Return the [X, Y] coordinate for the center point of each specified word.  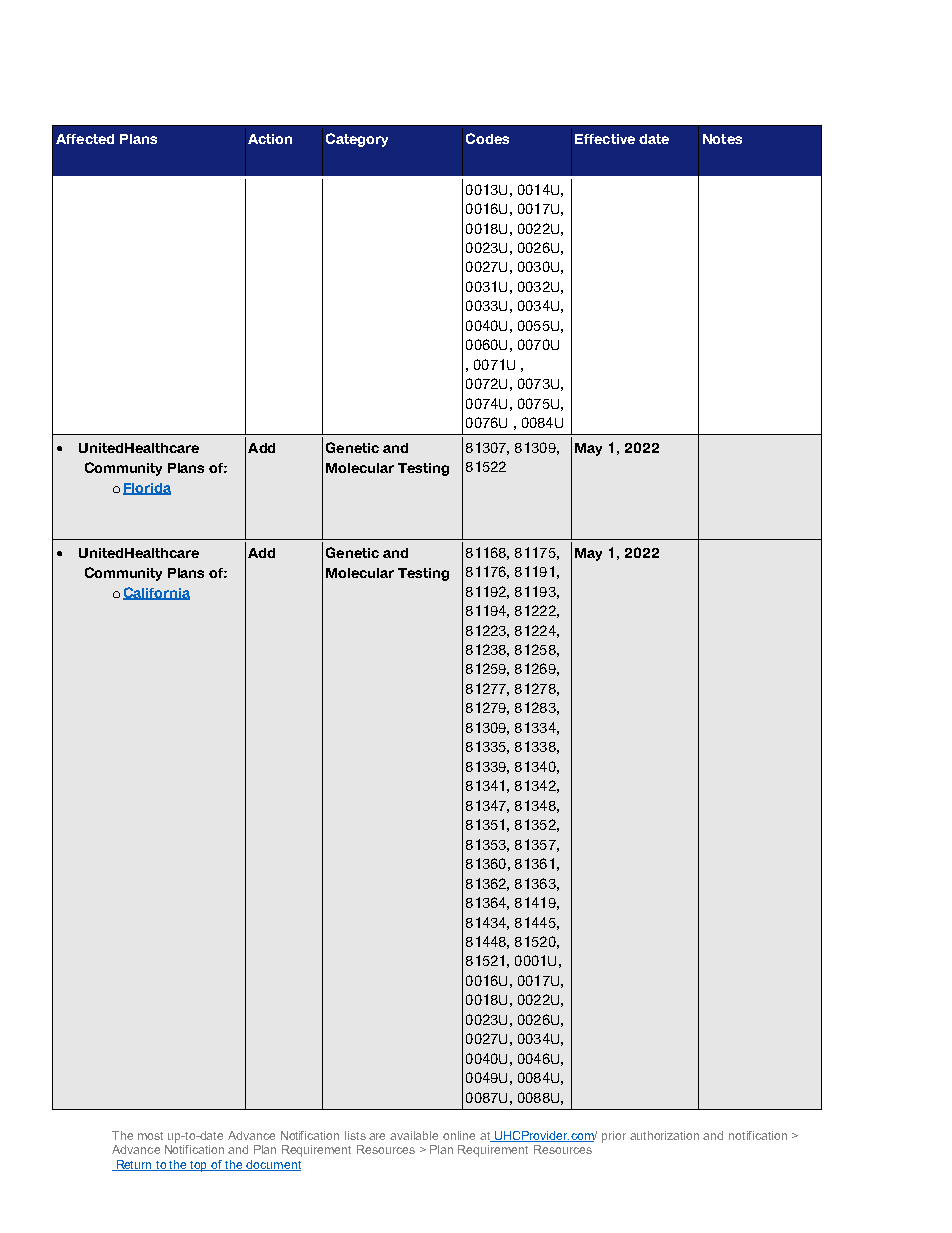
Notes [722, 139]
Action [270, 139]
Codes [487, 138]
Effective [605, 139]
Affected [85, 139]
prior [614, 1137]
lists [355, 1135]
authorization [664, 1135]
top [199, 1166]
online [459, 1135]
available [414, 1135]
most [150, 1136]
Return [134, 1165]
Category [357, 140]
